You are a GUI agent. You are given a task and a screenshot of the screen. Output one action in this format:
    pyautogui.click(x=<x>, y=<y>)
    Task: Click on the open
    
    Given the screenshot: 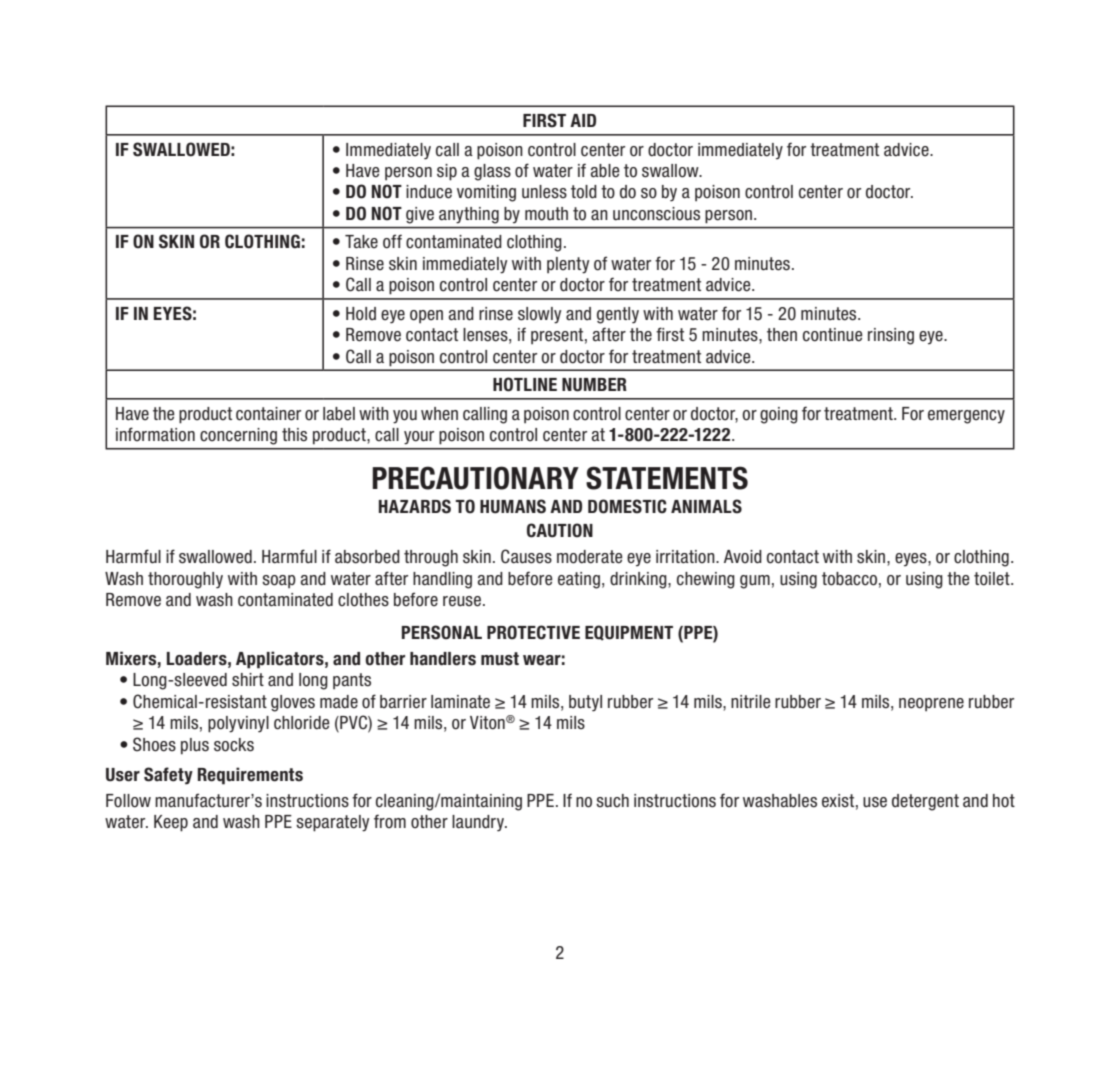 What is the action you would take?
    pyautogui.click(x=426, y=316)
